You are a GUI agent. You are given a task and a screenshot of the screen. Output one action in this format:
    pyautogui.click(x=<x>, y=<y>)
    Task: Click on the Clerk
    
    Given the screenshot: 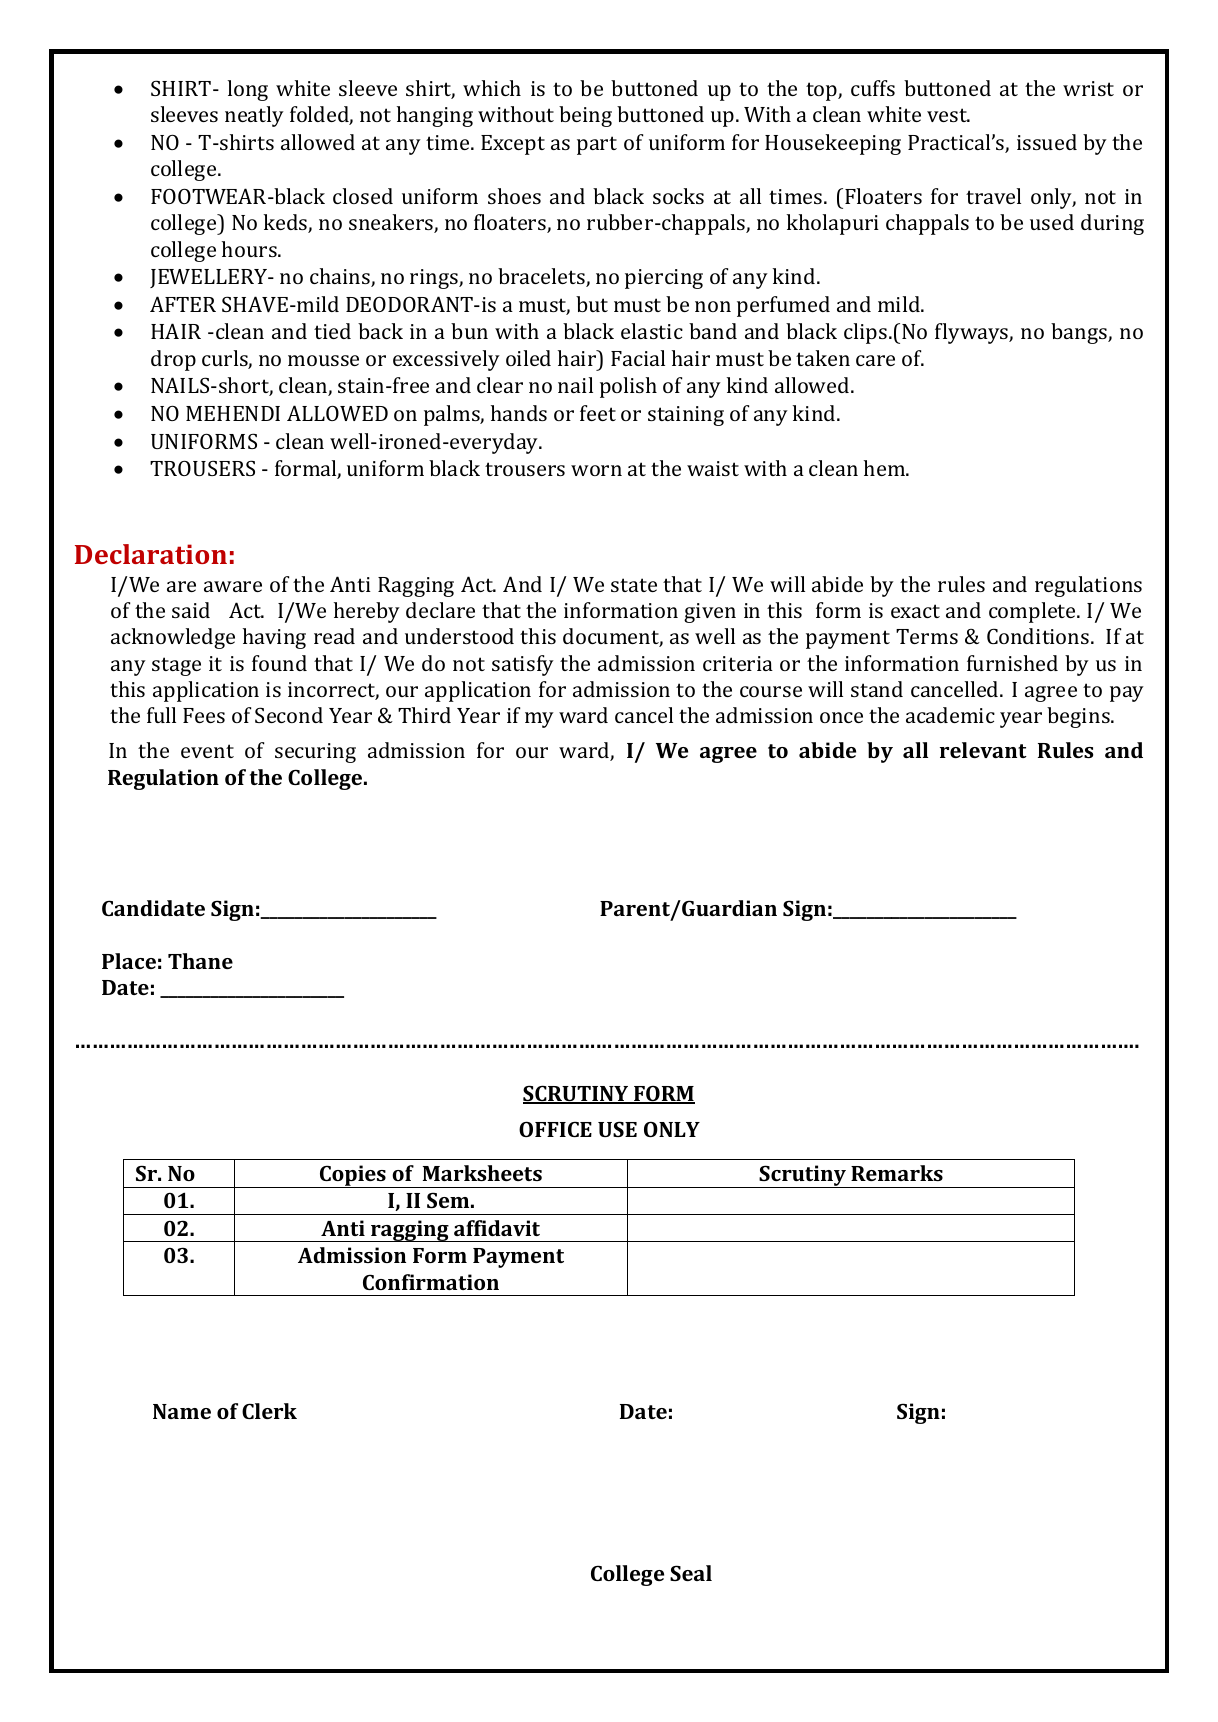 What is the action you would take?
    pyautogui.click(x=269, y=1411)
